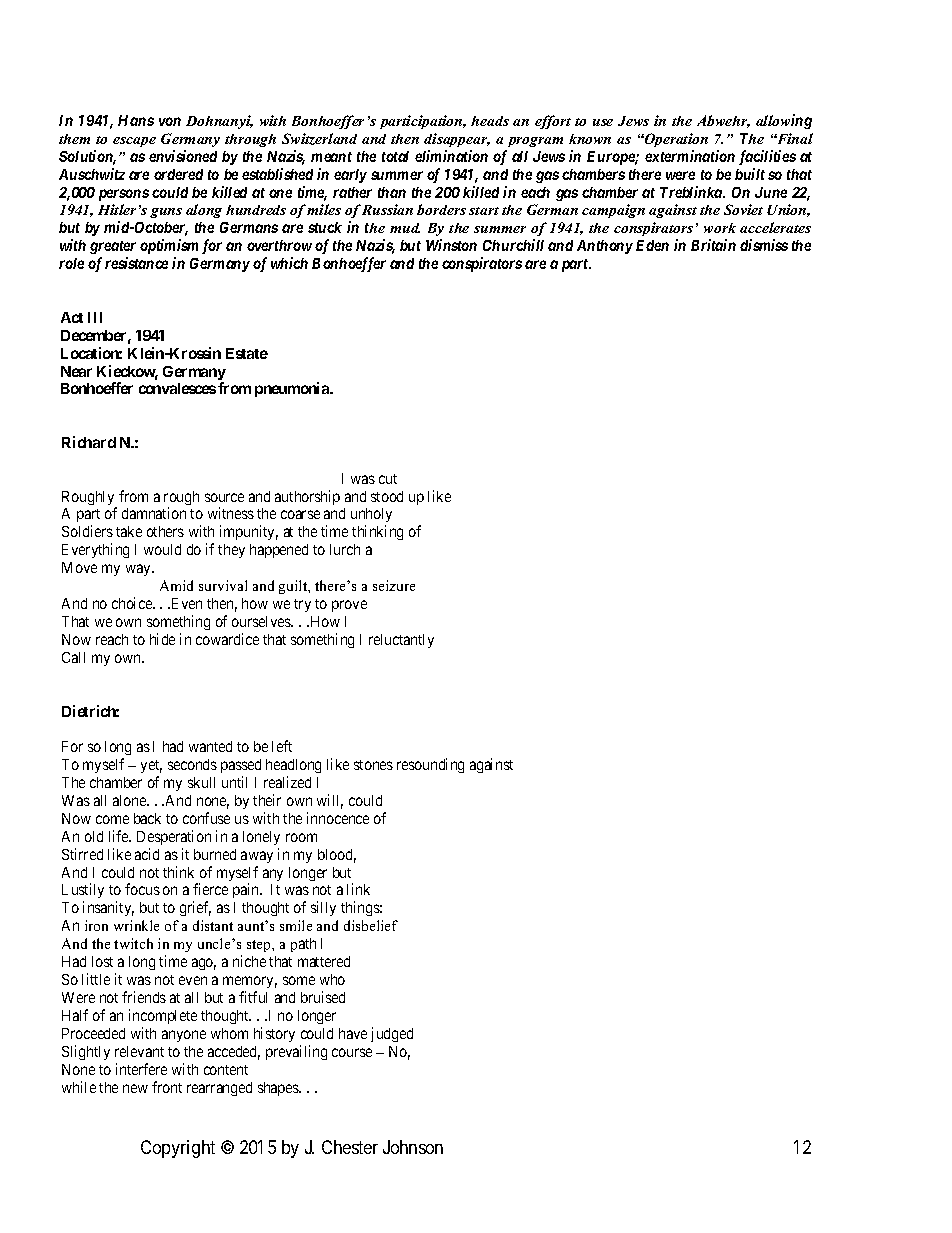 The height and width of the screenshot is (1233, 952). Describe the element at coordinates (162, 639) in the screenshot. I see `hide` at that location.
